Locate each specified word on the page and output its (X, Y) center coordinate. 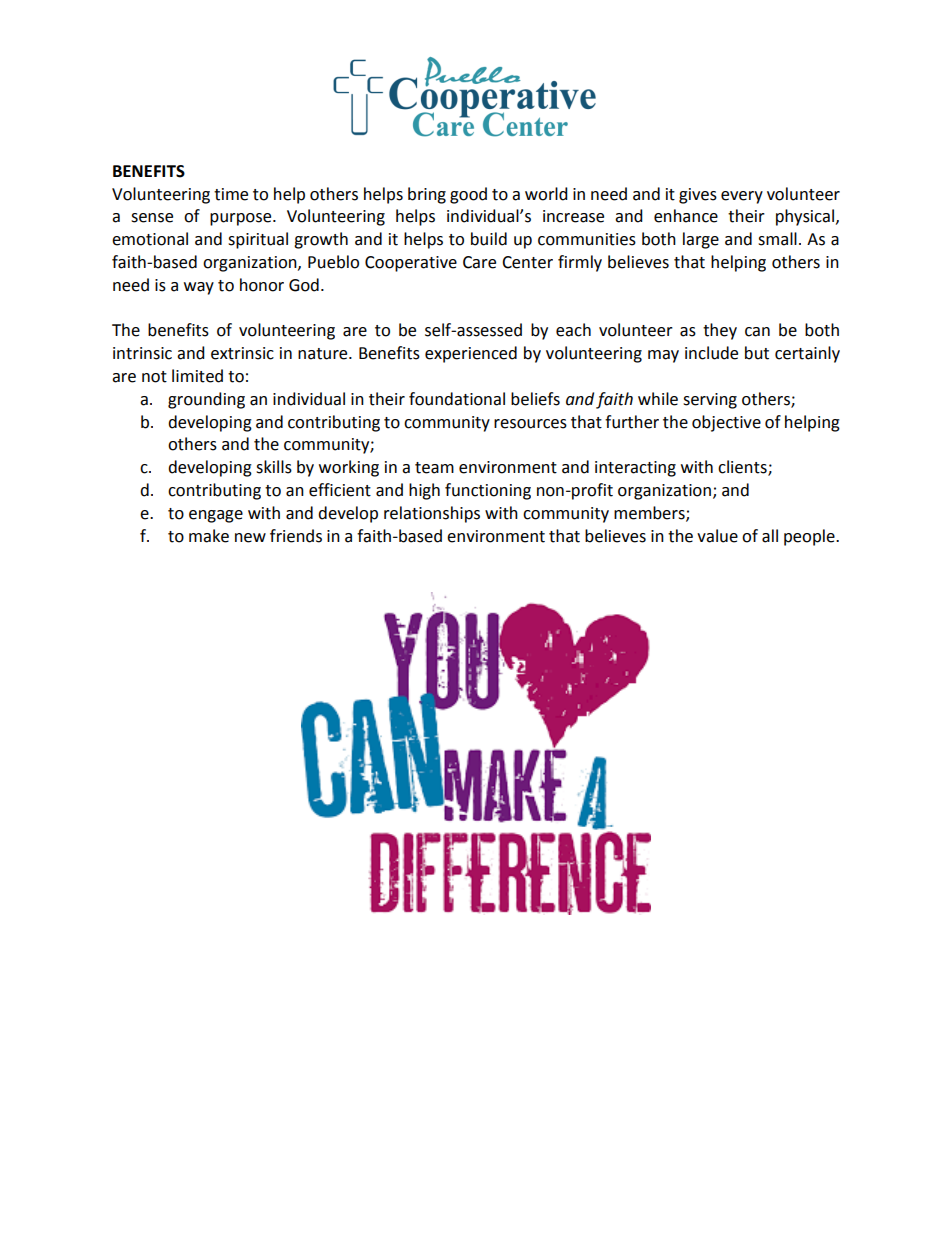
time (231, 194)
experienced (471, 354)
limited (197, 376)
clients (743, 468)
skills (274, 467)
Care (479, 262)
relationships (432, 514)
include (711, 353)
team (434, 468)
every (742, 197)
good (468, 195)
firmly (580, 263)
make (209, 536)
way (199, 288)
